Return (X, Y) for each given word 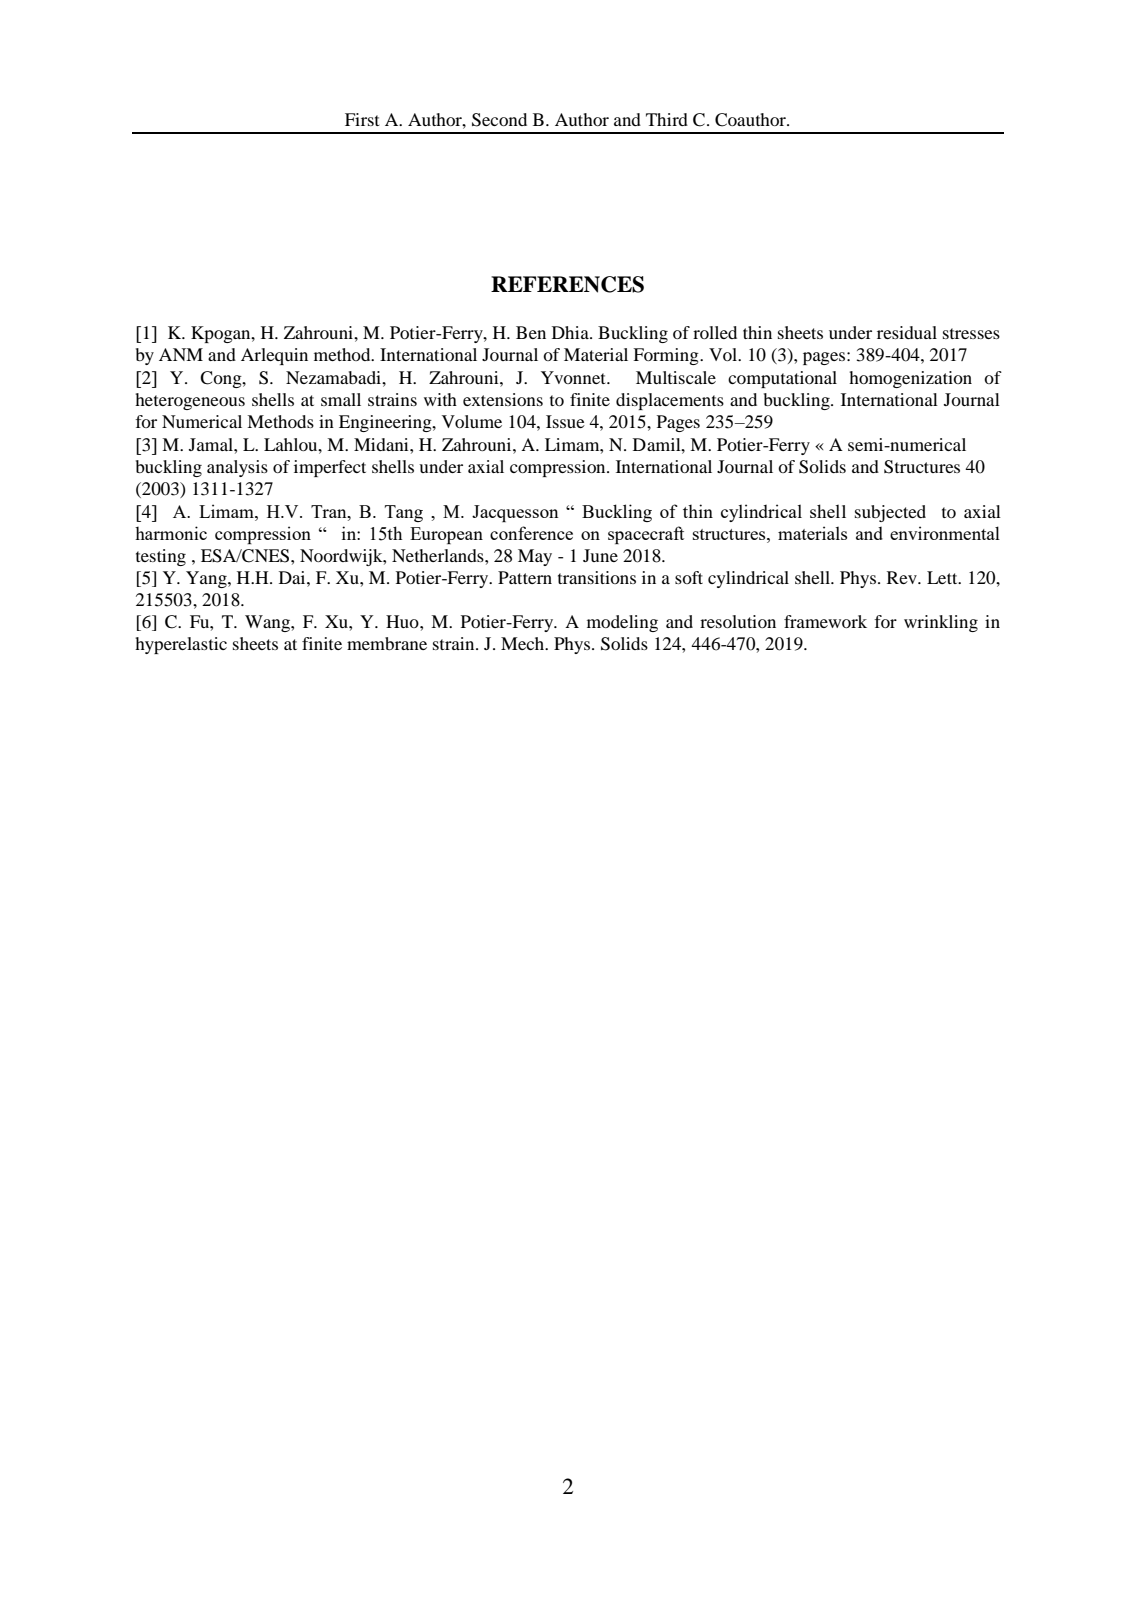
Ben (531, 332)
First (362, 119)
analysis (237, 468)
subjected (890, 513)
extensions (503, 399)
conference (531, 533)
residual (907, 332)
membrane (387, 643)
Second (499, 120)
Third (667, 119)
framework (825, 621)
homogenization (910, 379)
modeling (622, 623)
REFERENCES (567, 284)
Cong (222, 379)
